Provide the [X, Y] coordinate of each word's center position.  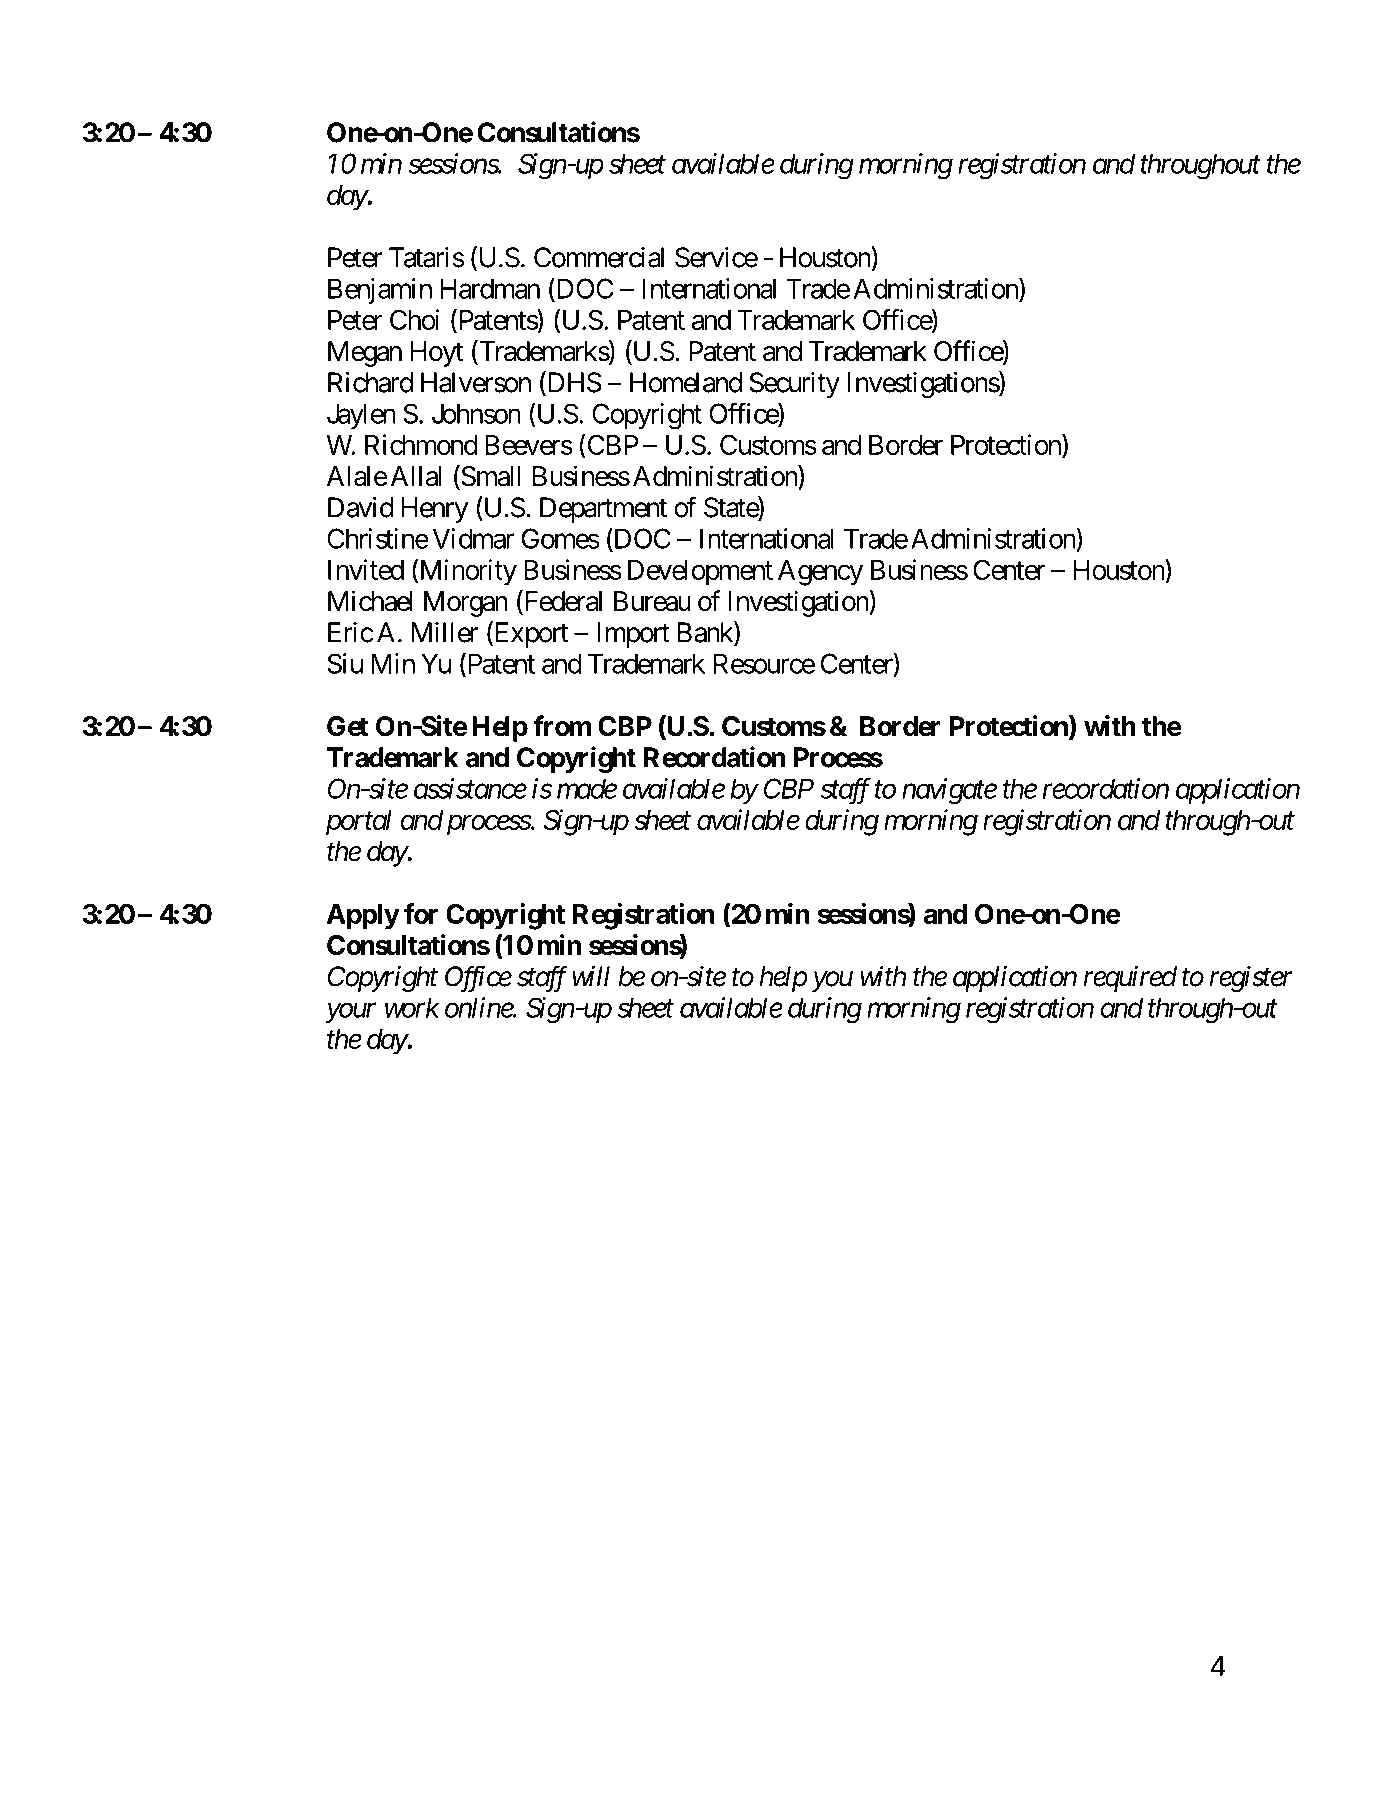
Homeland [686, 382]
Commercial [599, 257]
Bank [706, 633]
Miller [445, 632]
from [562, 726]
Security [794, 385]
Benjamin [380, 291]
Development [700, 573]
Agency [820, 573]
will [591, 976]
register [1251, 979]
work [412, 1007]
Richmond [421, 444]
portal [359, 823]
